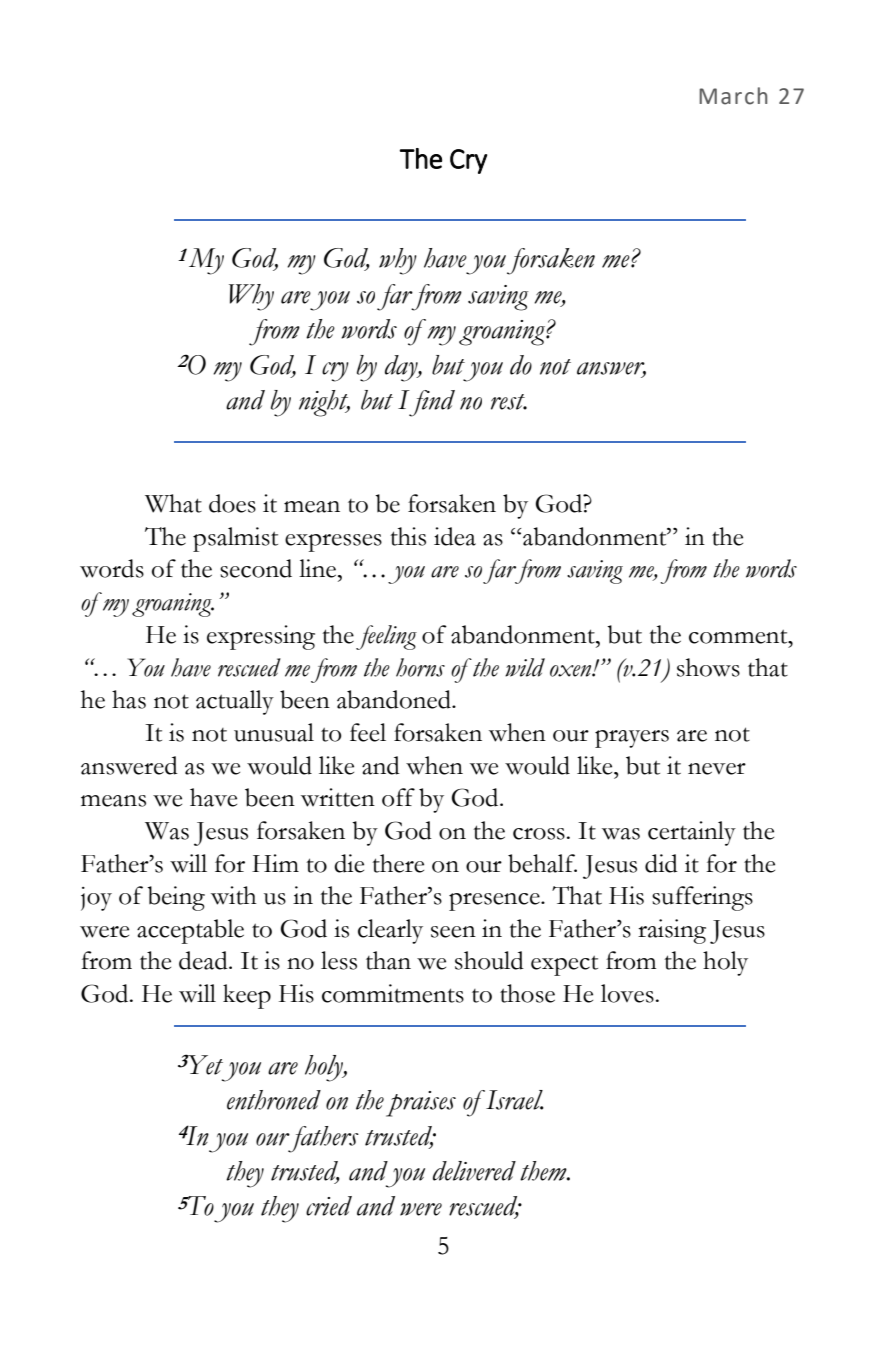  I want to click on enthroned, so click(274, 1100).
